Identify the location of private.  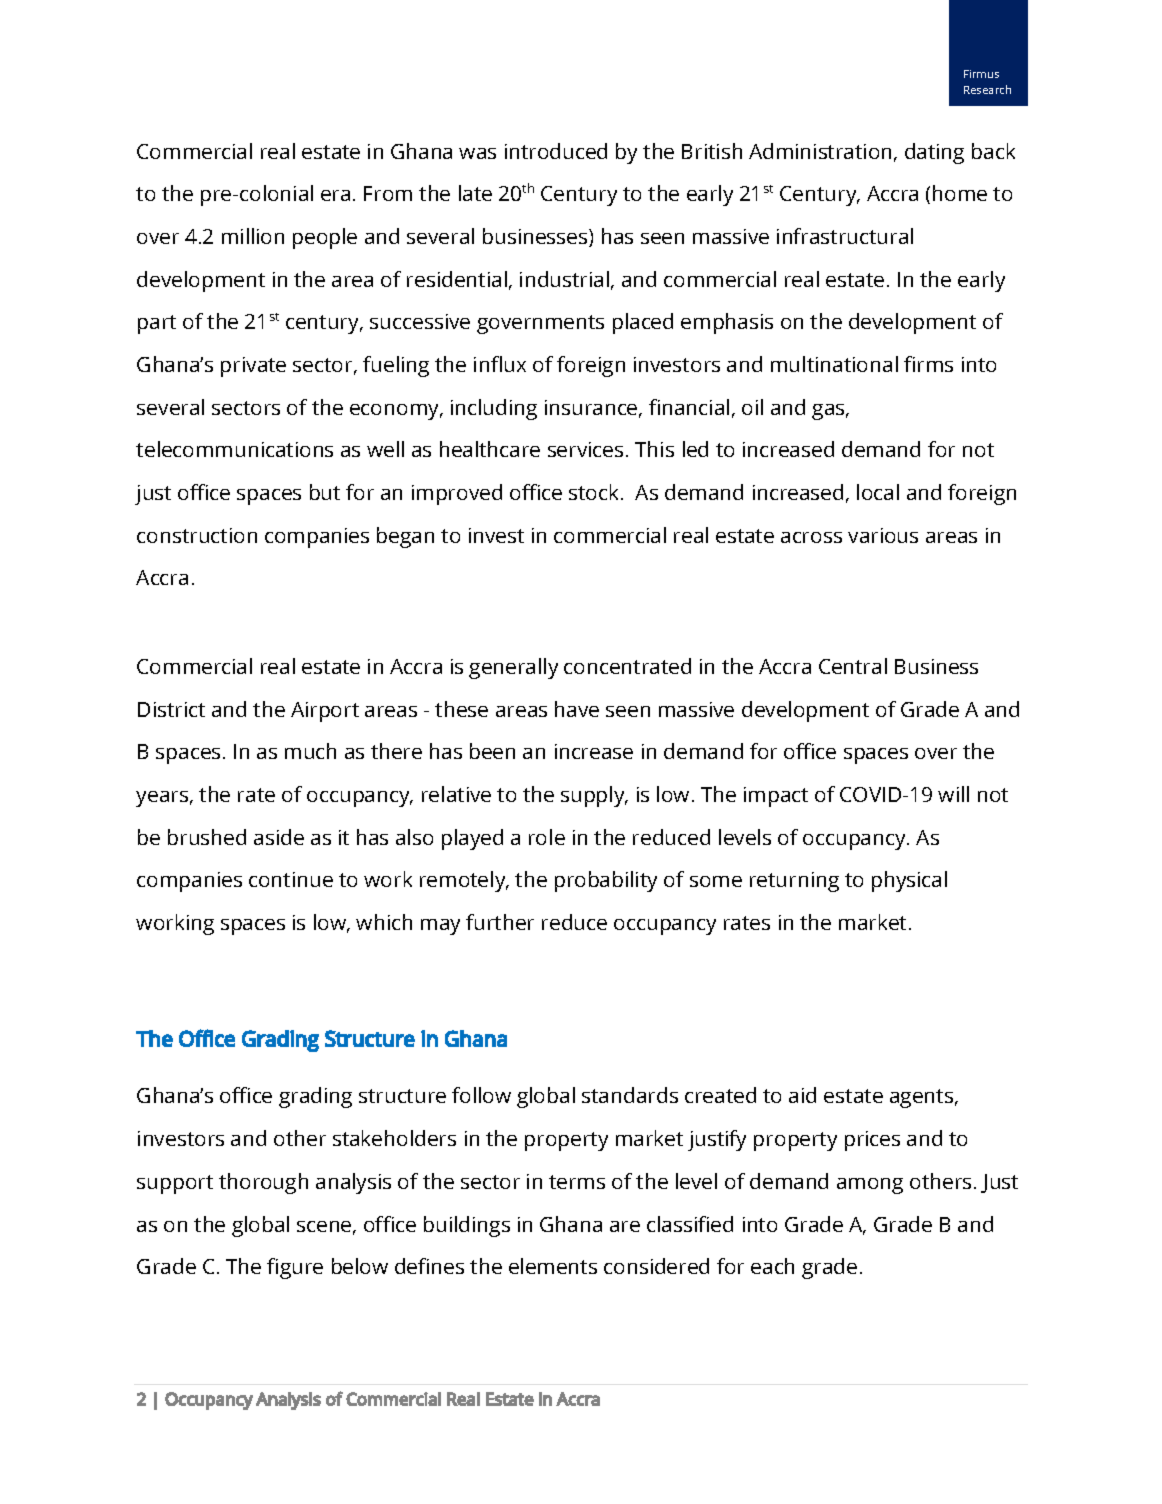
(253, 367).
